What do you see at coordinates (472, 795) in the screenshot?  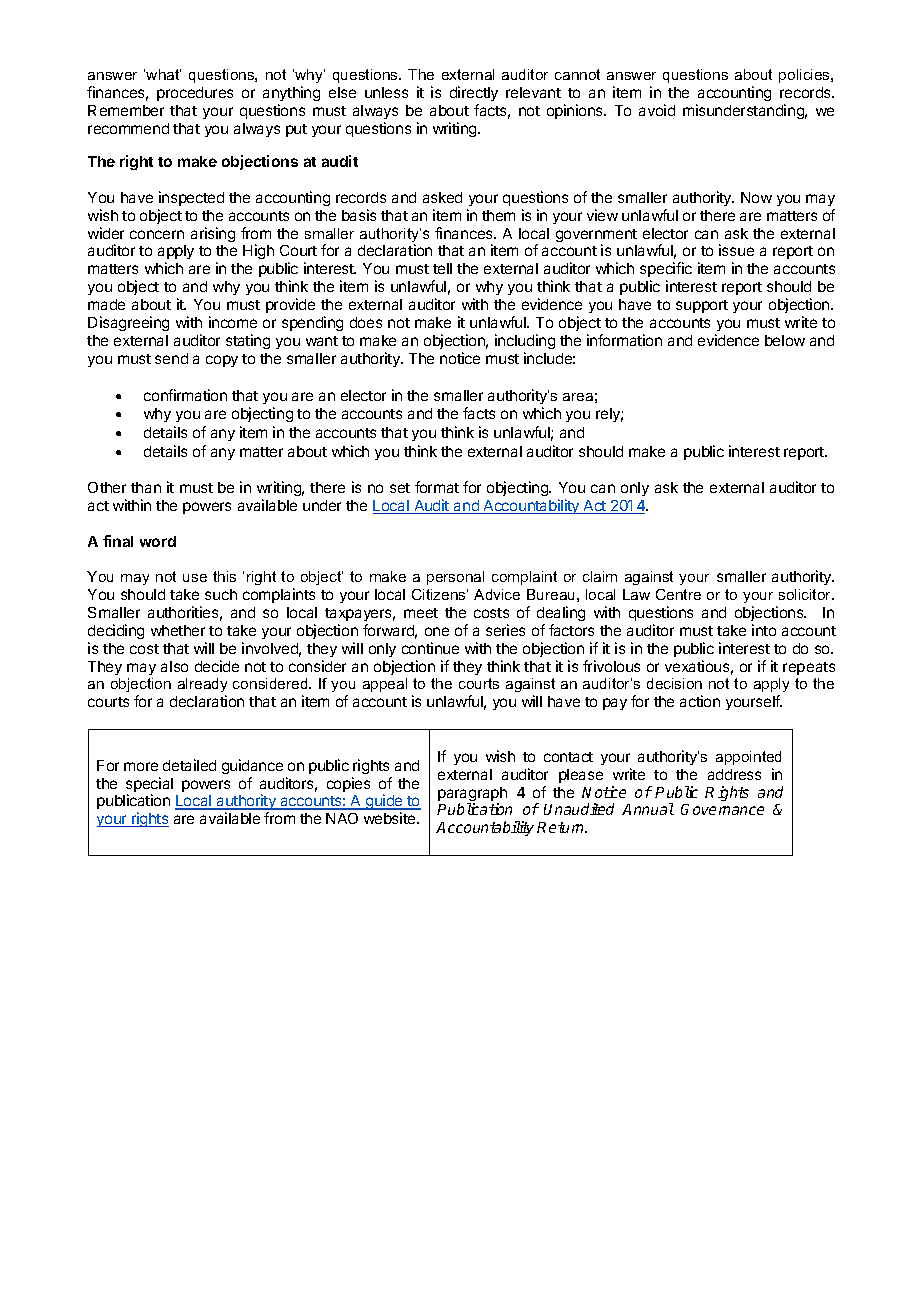 I see `paragraph` at bounding box center [472, 795].
